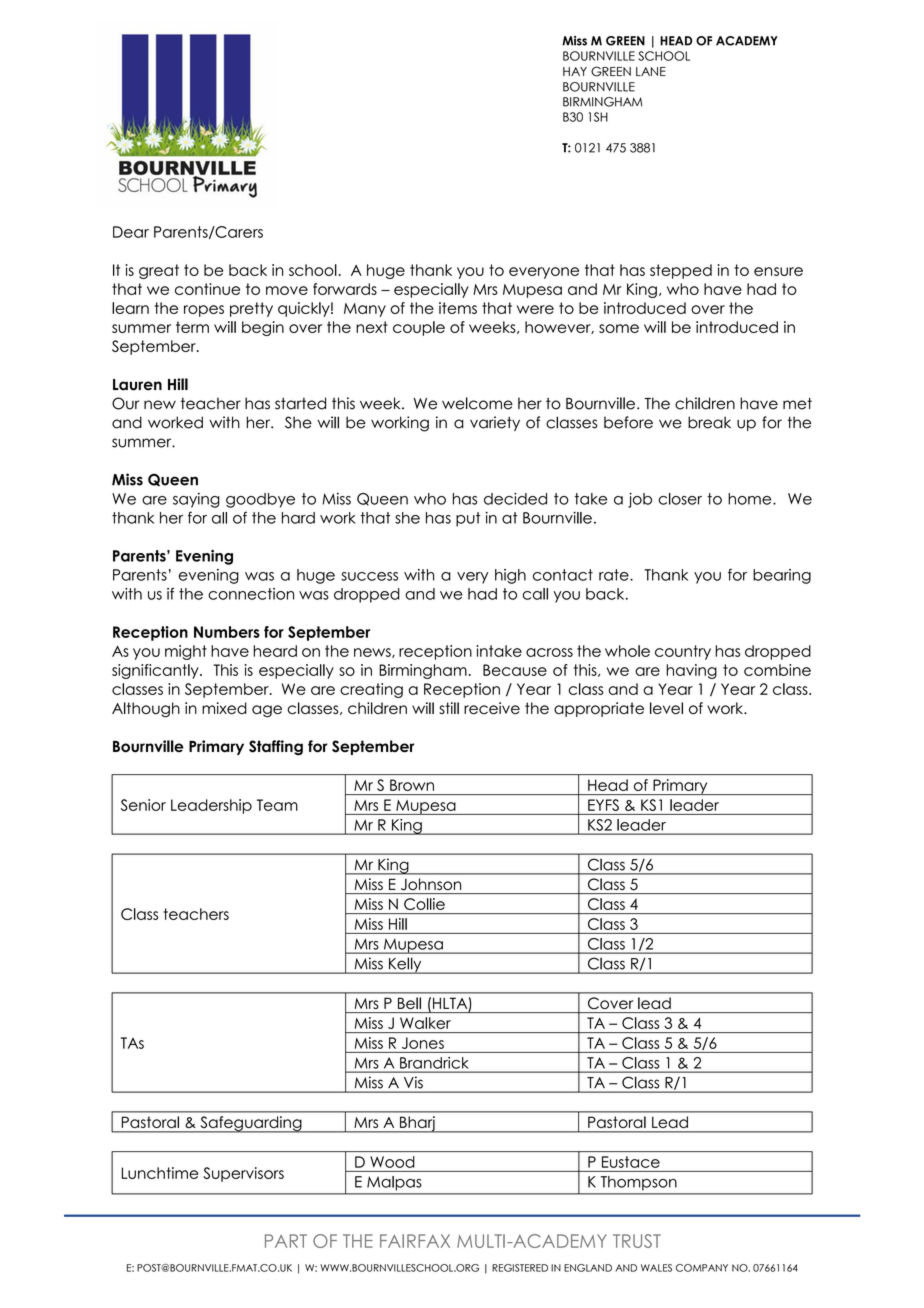 The image size is (924, 1308). What do you see at coordinates (702, 1268) in the document?
I see `COMPANY` at bounding box center [702, 1268].
